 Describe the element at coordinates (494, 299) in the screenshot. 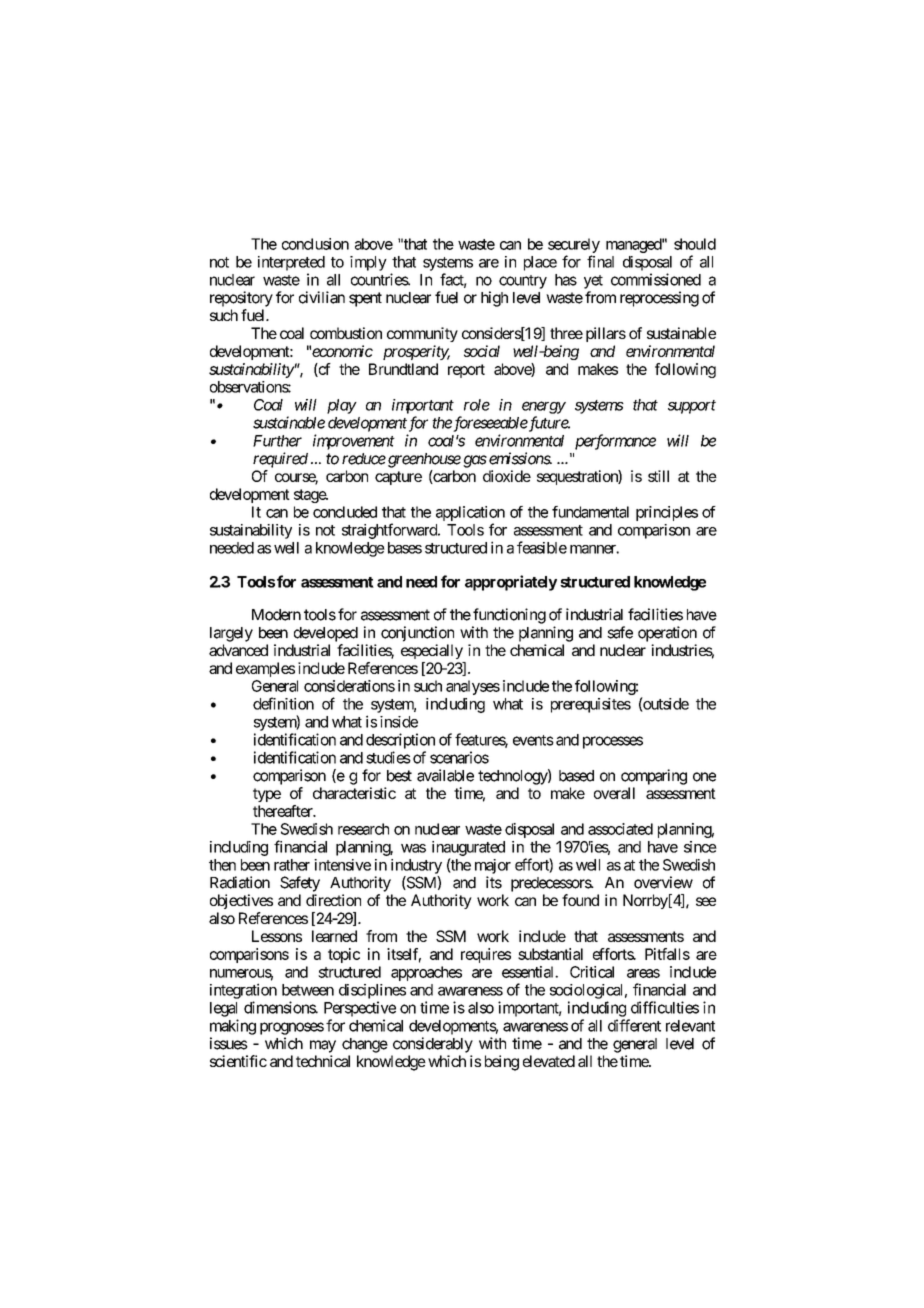

I see `high` at that location.
